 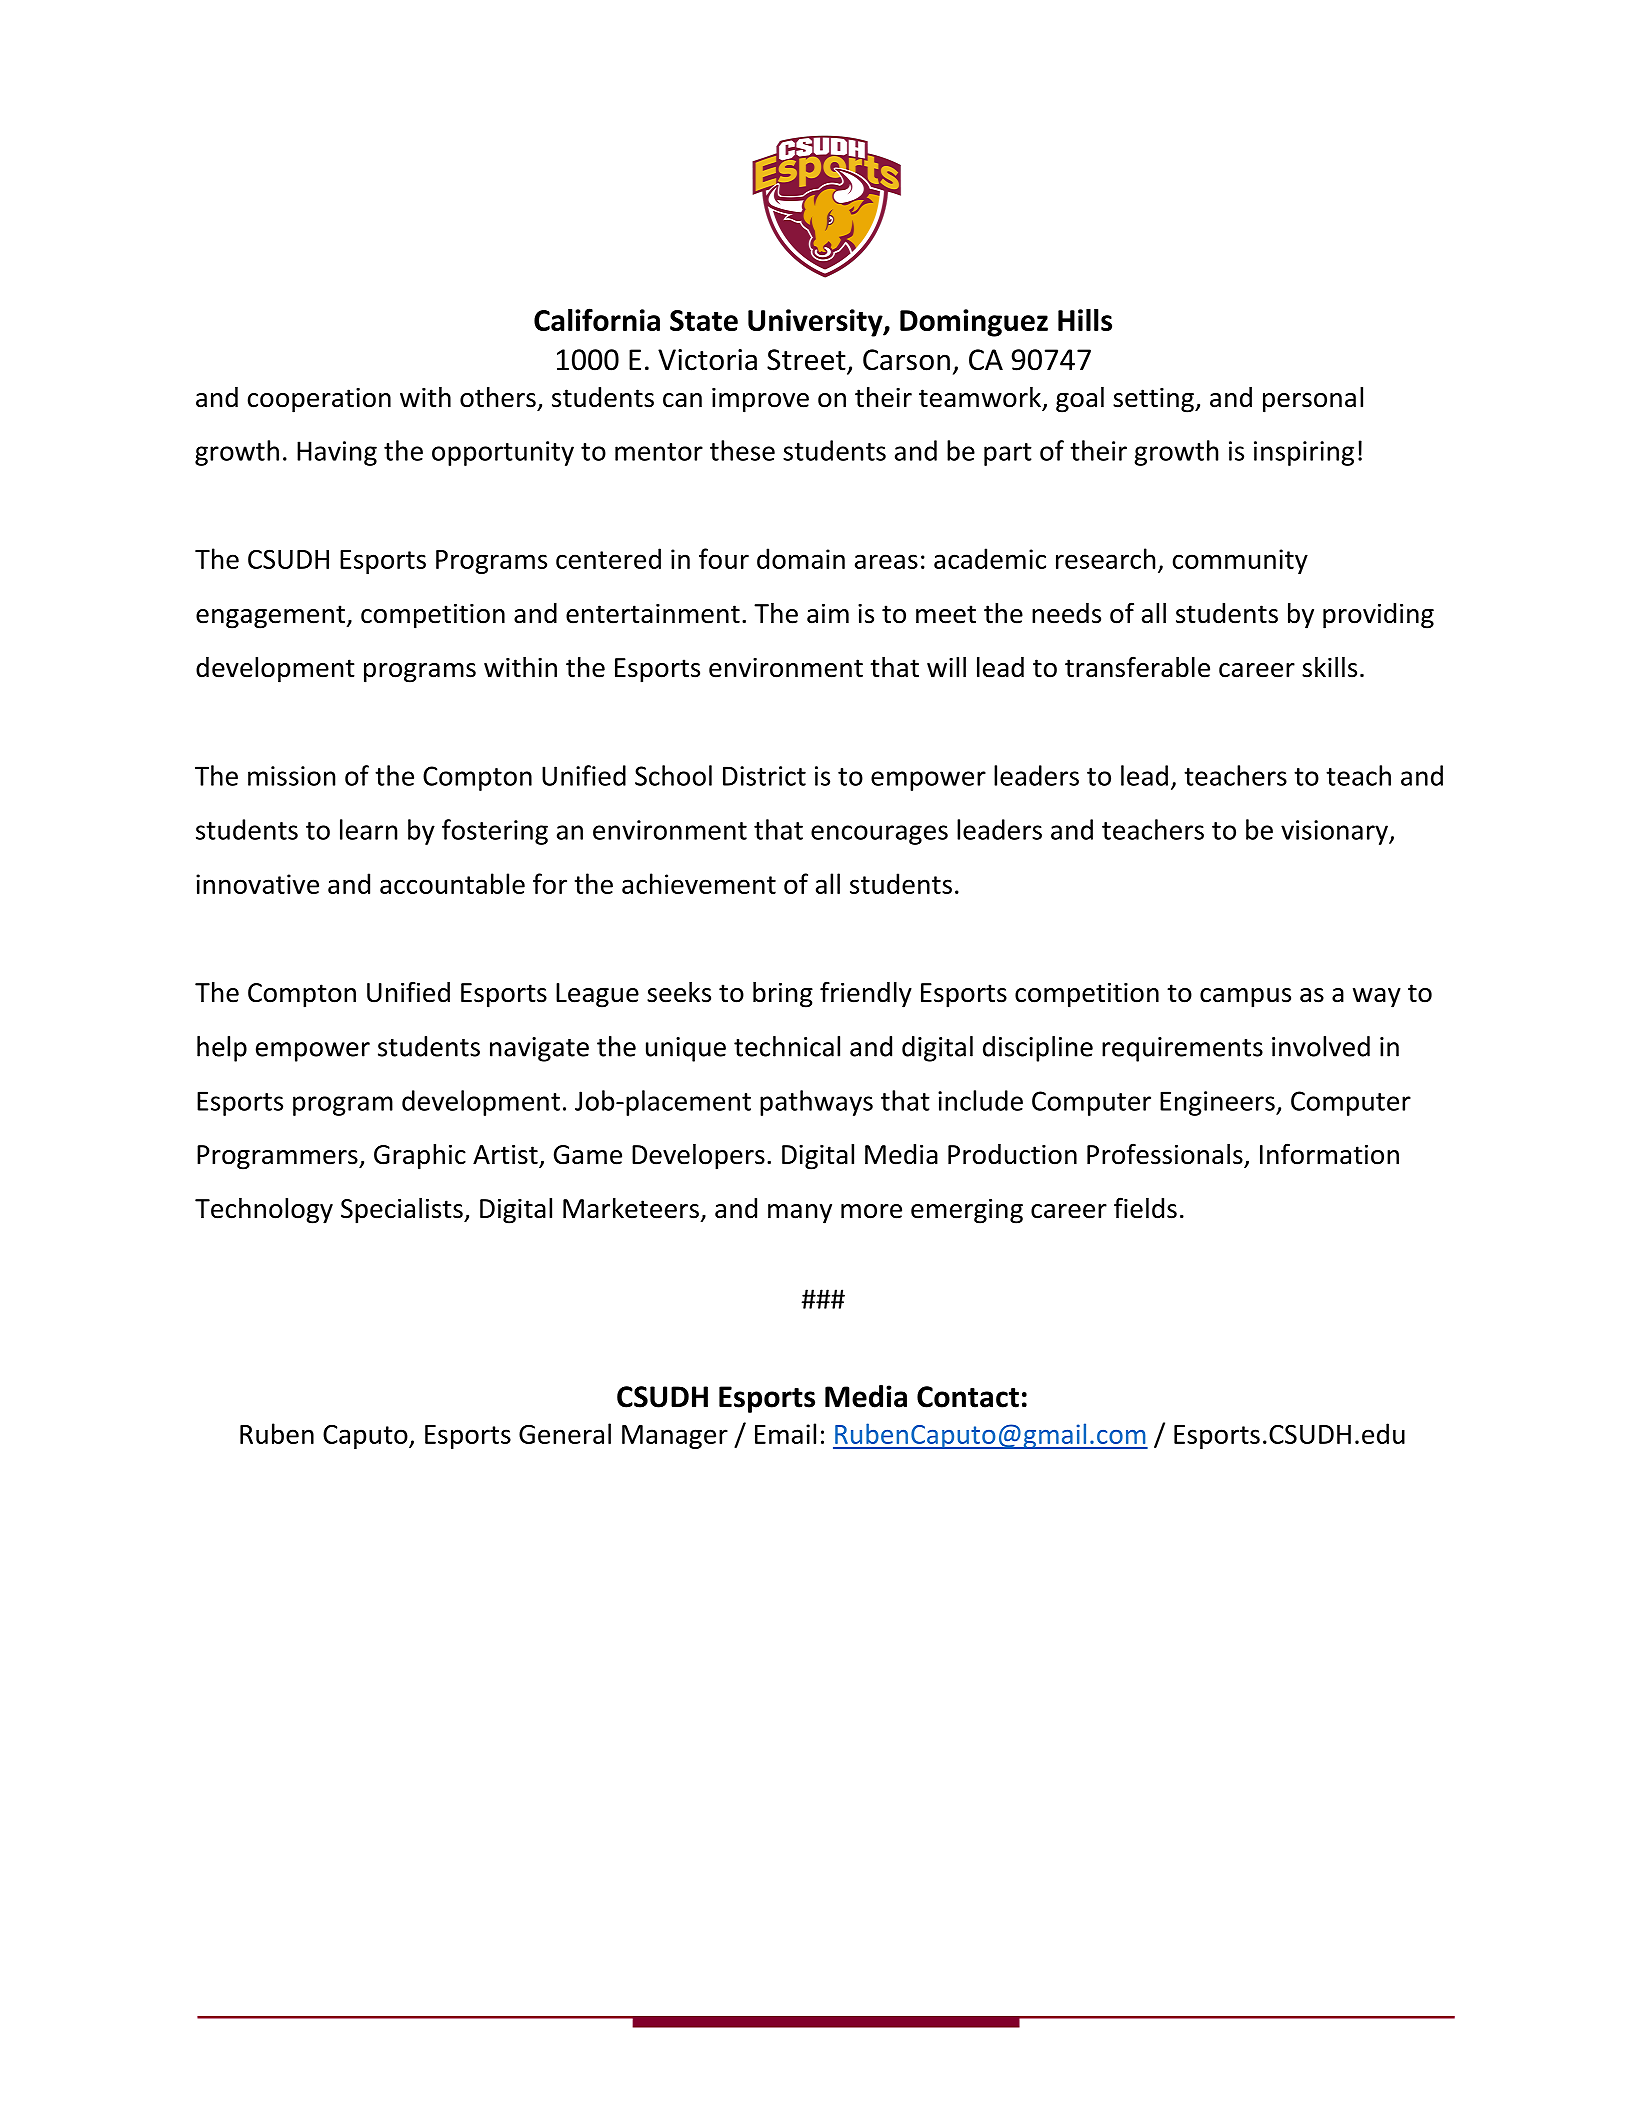 I want to click on community, so click(x=1240, y=561).
